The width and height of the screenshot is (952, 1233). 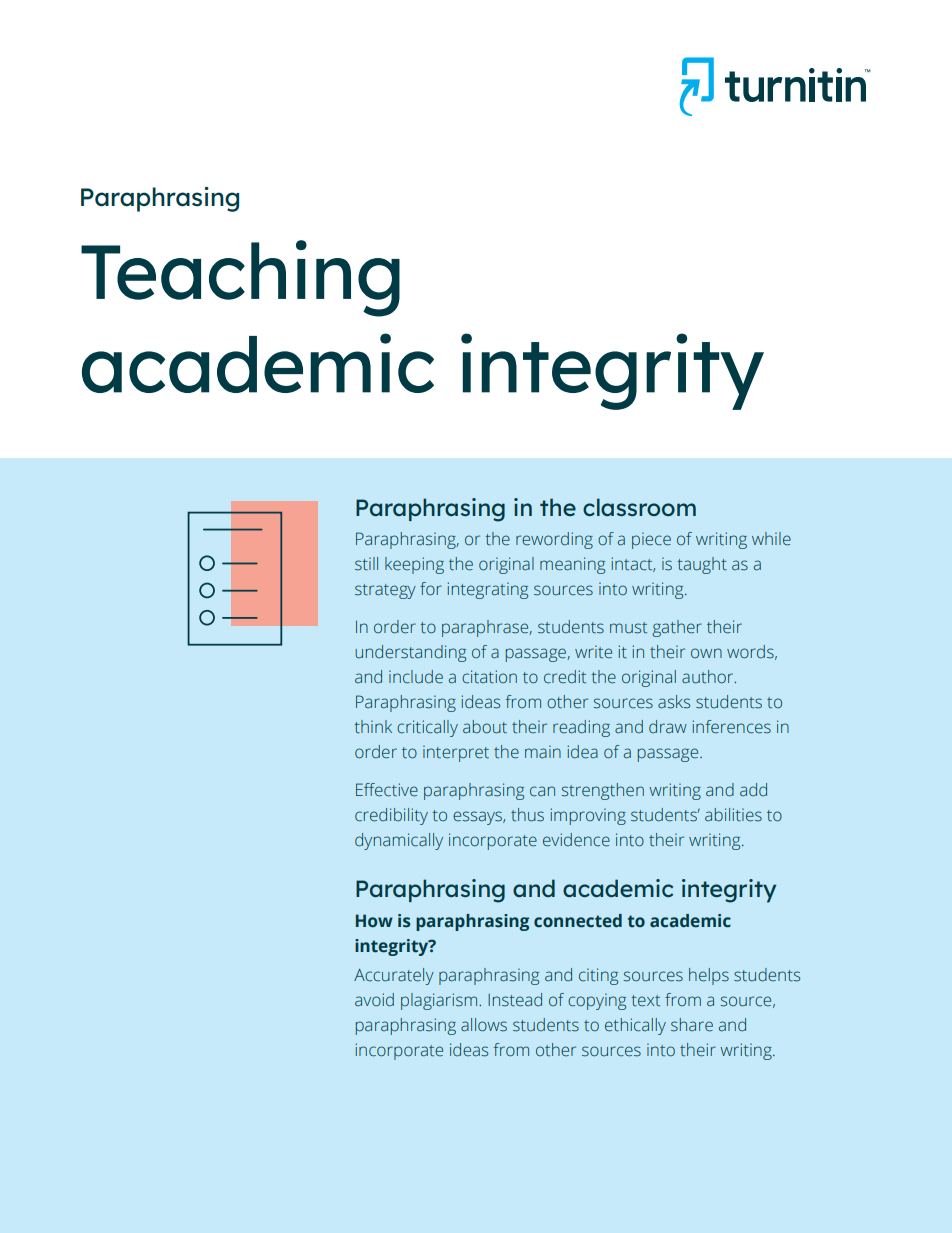 What do you see at coordinates (489, 677) in the screenshot?
I see `citation` at bounding box center [489, 677].
